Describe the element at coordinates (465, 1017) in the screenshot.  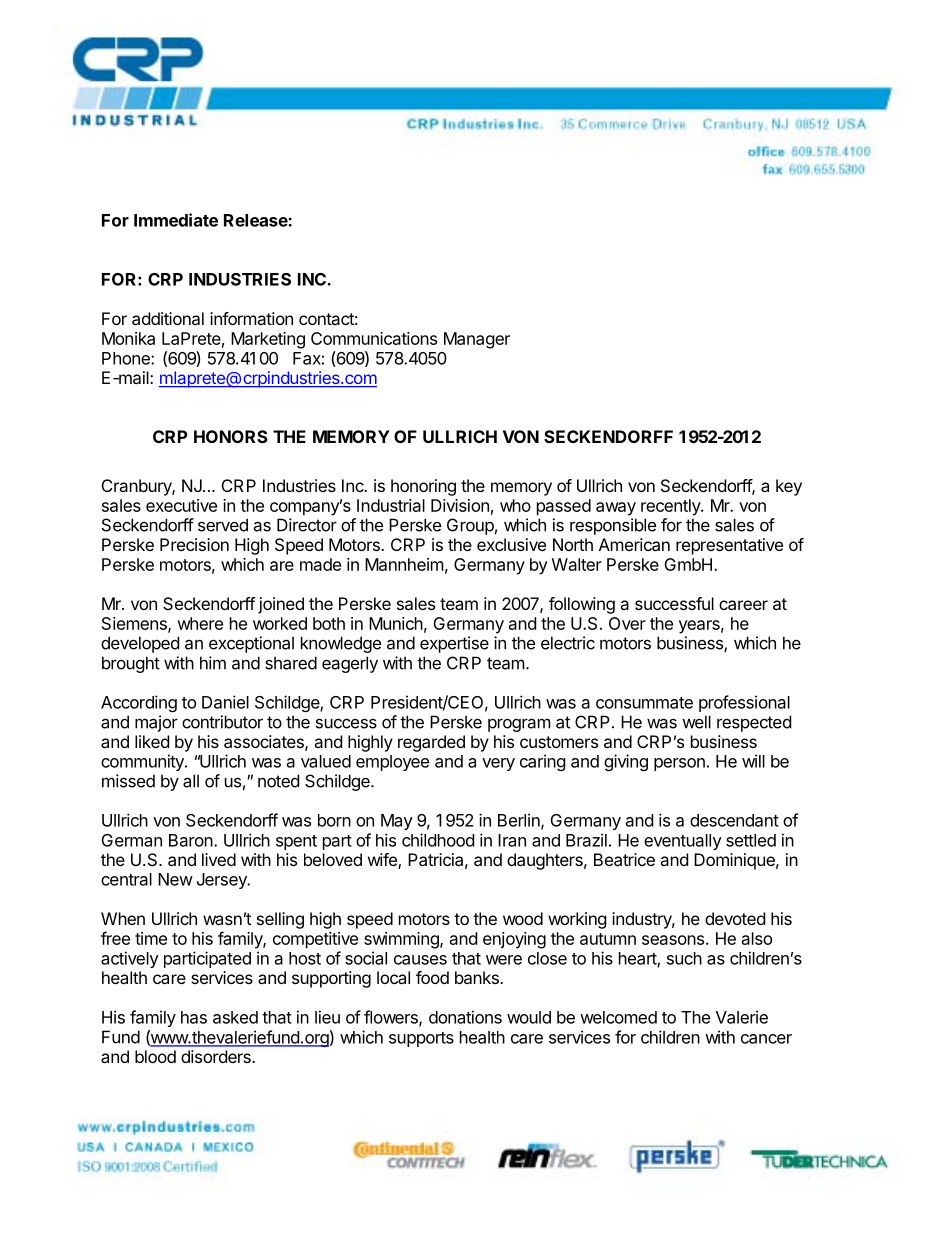
I see `donations` at that location.
